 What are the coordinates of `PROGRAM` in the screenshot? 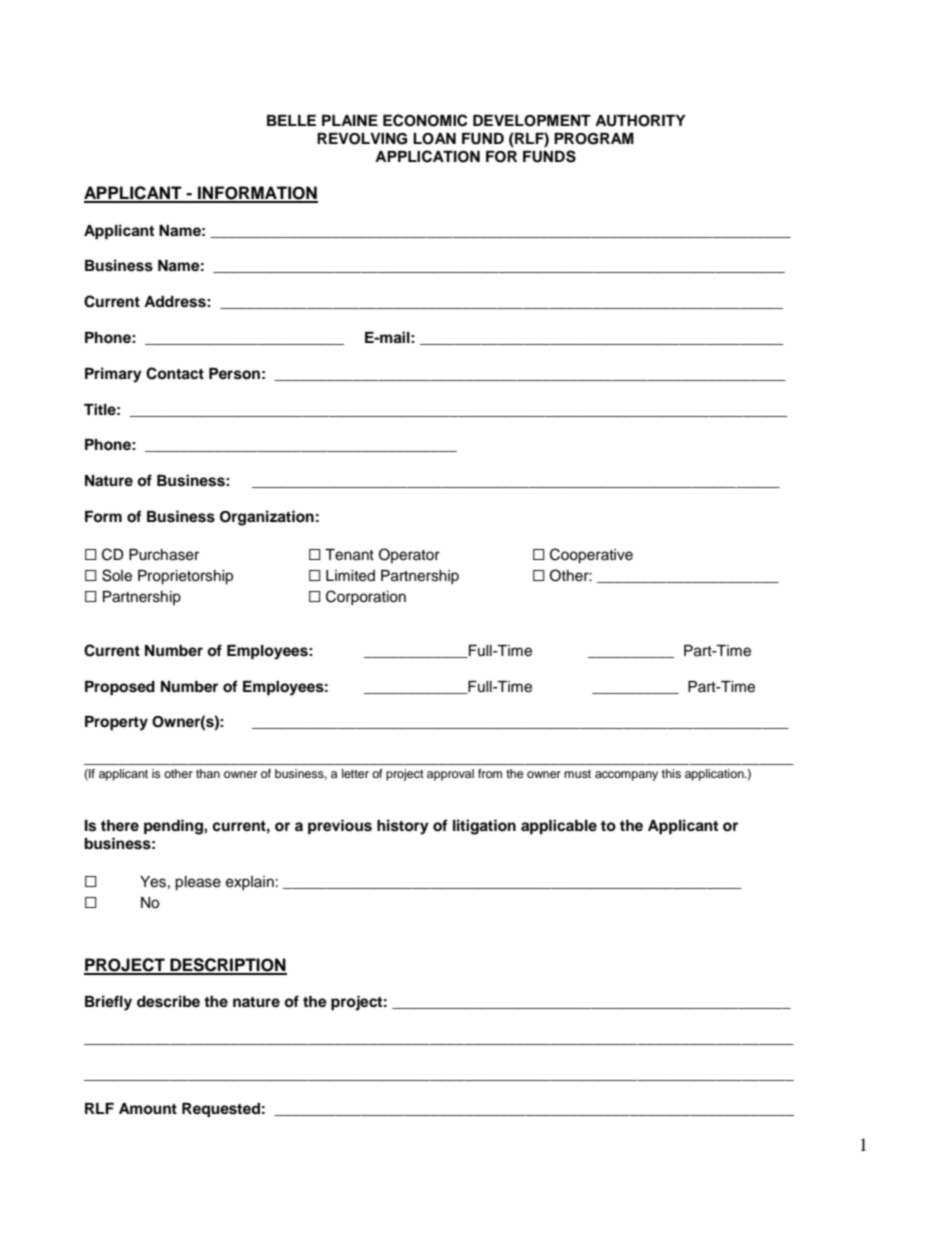 It's located at (594, 139).
